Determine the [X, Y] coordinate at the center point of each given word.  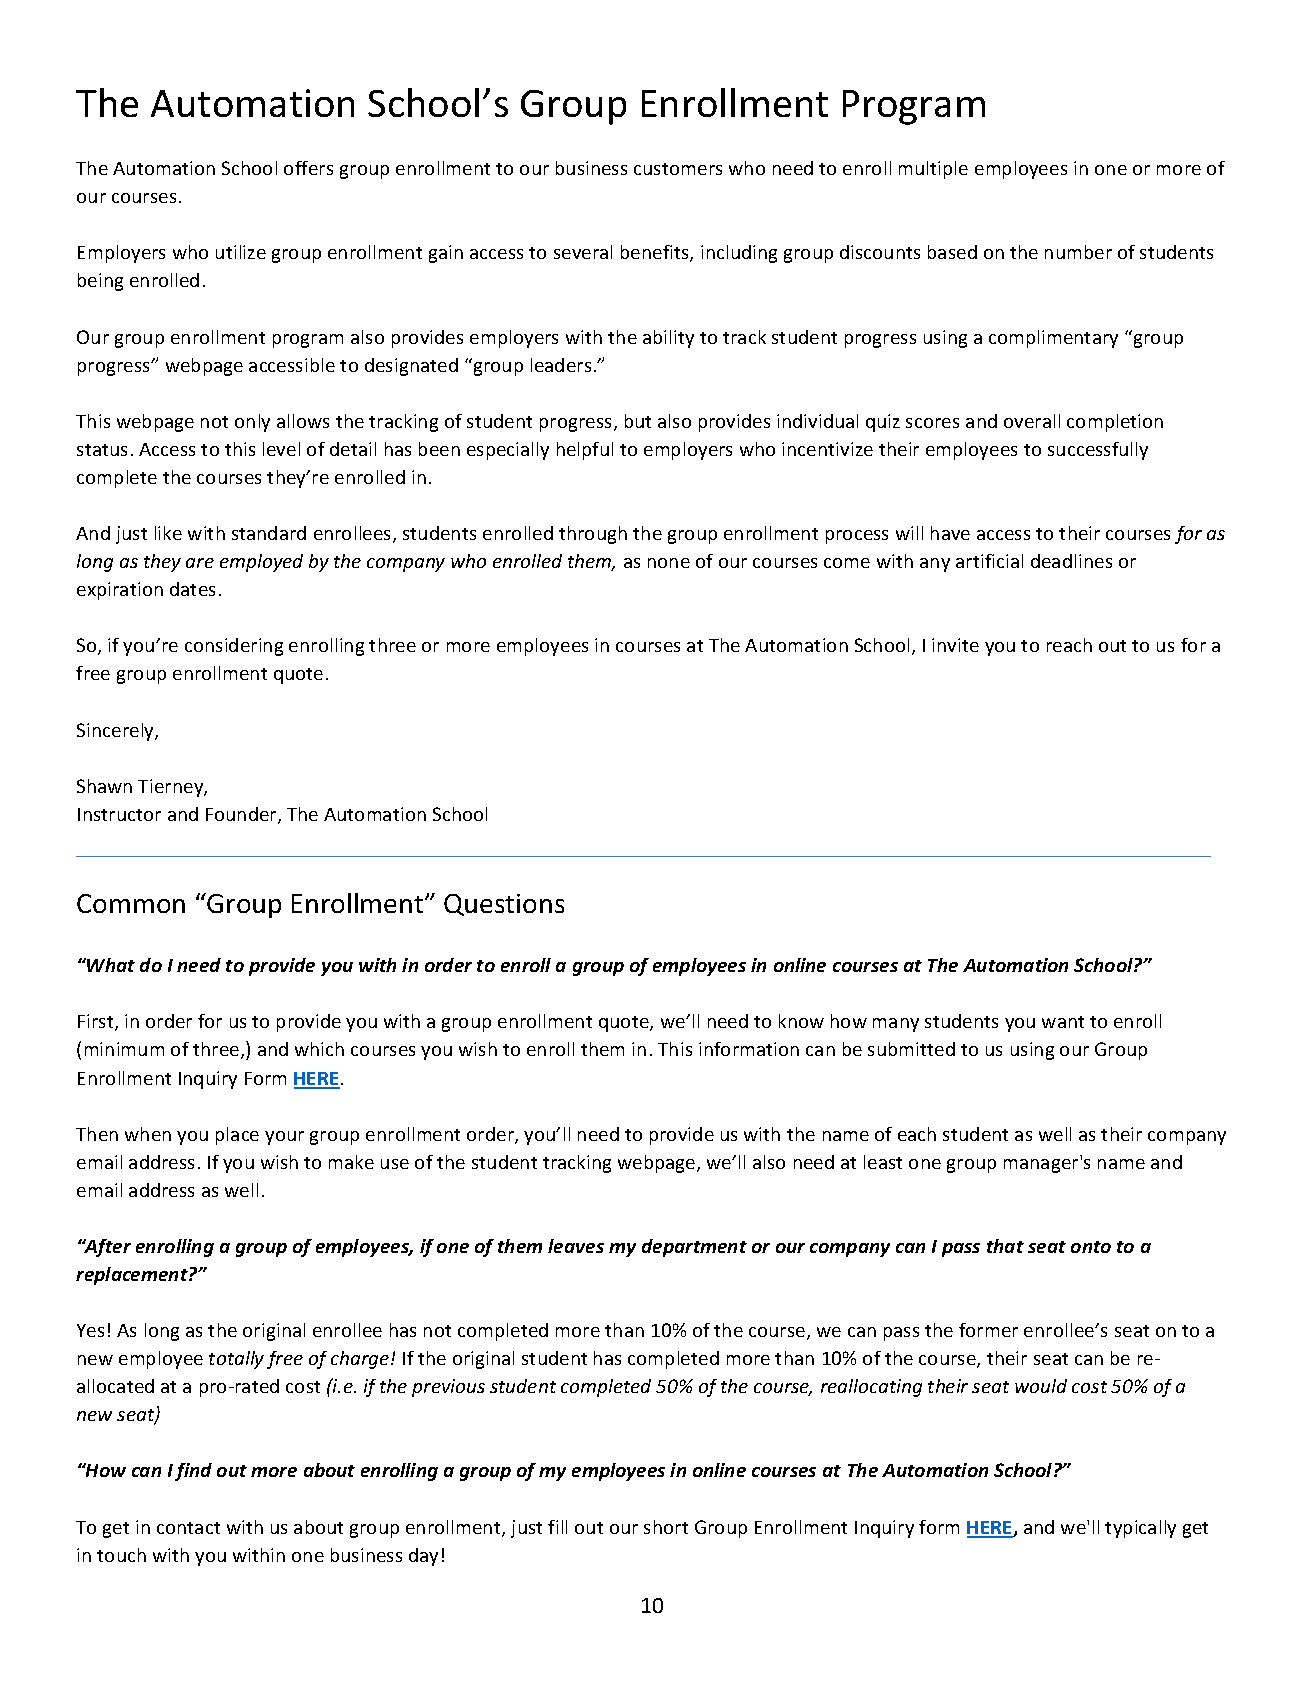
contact [188, 1528]
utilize [241, 252]
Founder [242, 815]
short [666, 1527]
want [1063, 1022]
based [952, 252]
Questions [504, 905]
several [583, 252]
